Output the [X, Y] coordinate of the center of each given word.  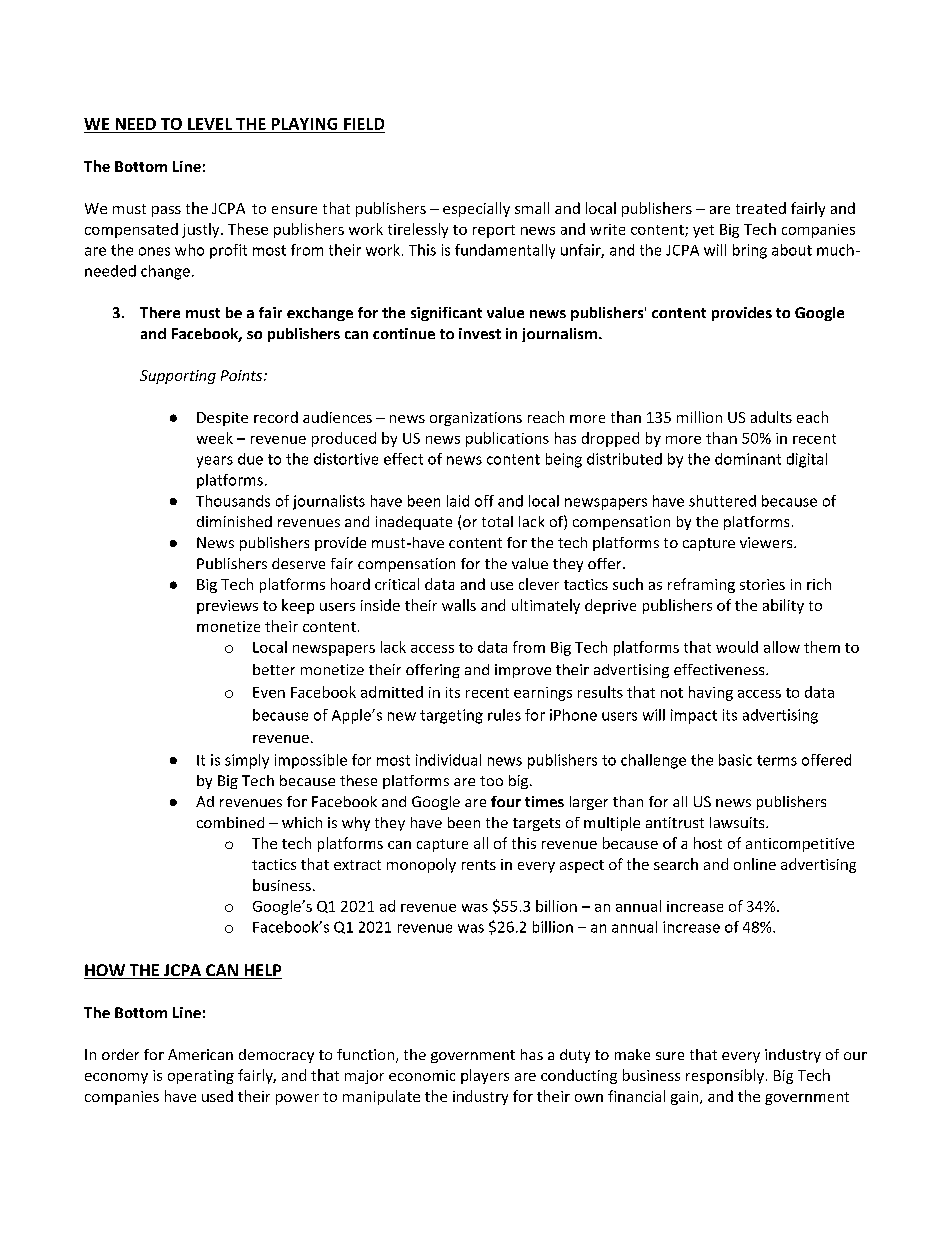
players [485, 1076]
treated [761, 208]
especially [476, 209]
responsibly [725, 1076]
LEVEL [210, 124]
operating [201, 1077]
